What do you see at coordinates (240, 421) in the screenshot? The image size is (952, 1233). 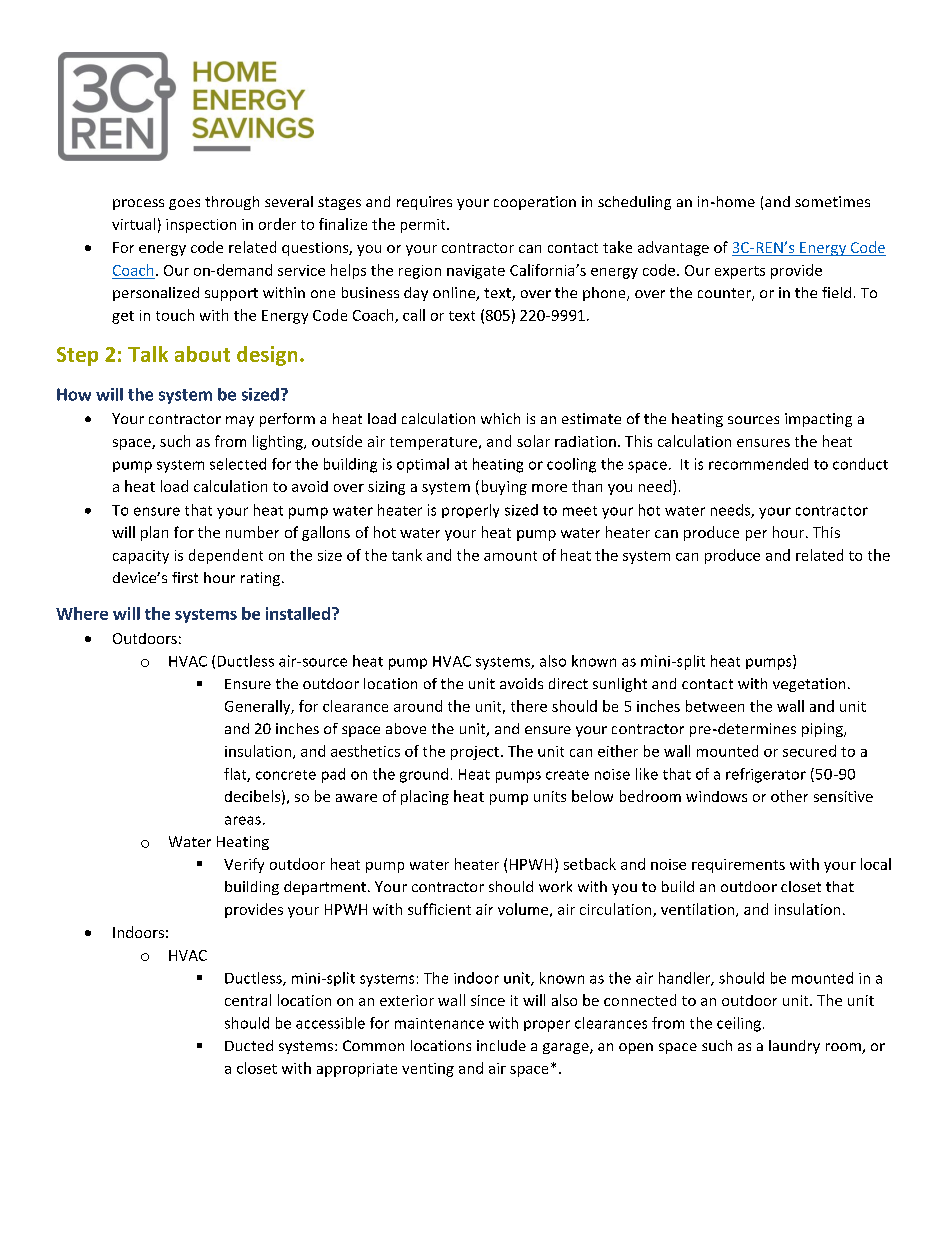 I see `may` at bounding box center [240, 421].
